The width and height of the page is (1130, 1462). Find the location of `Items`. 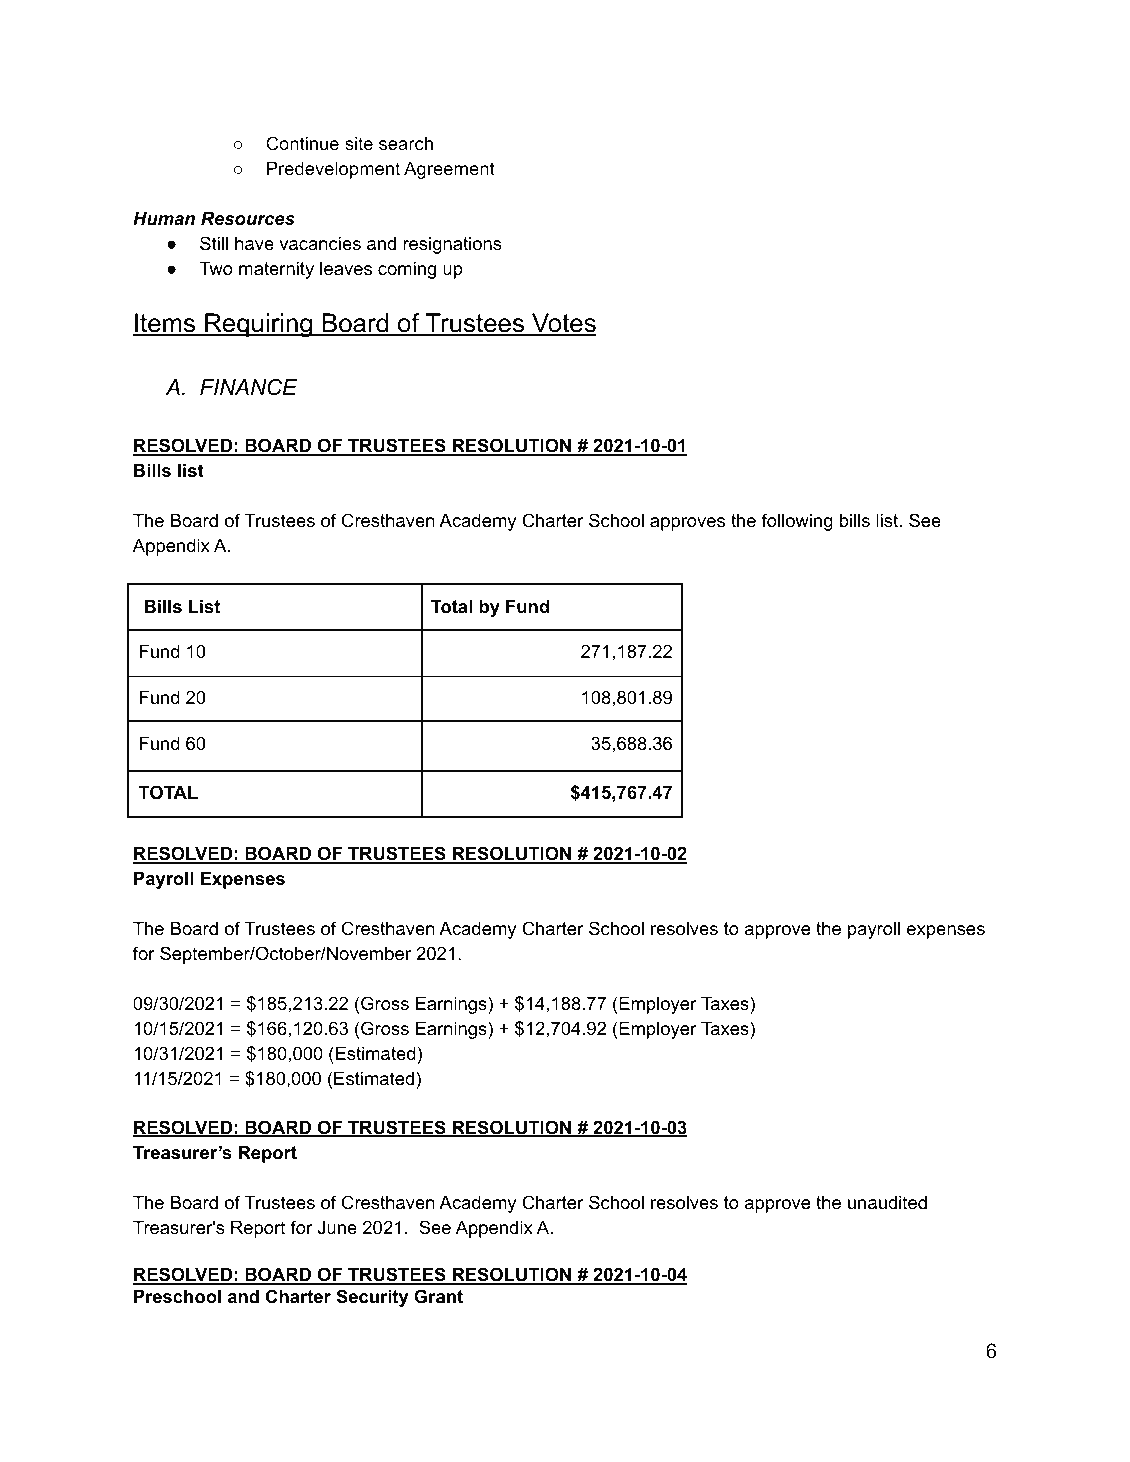

Items is located at coordinates (165, 324).
